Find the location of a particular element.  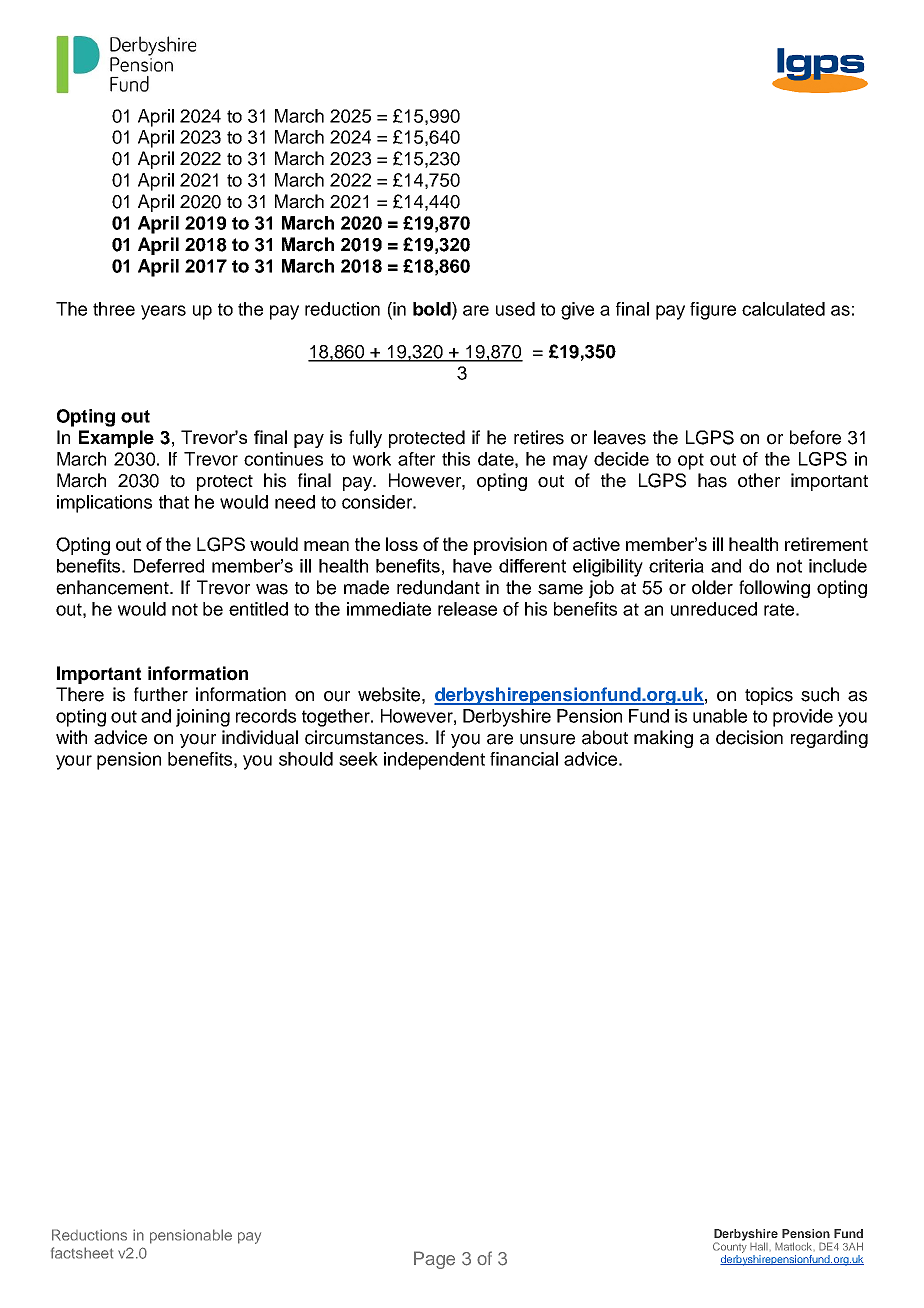

Page is located at coordinates (434, 1260).
